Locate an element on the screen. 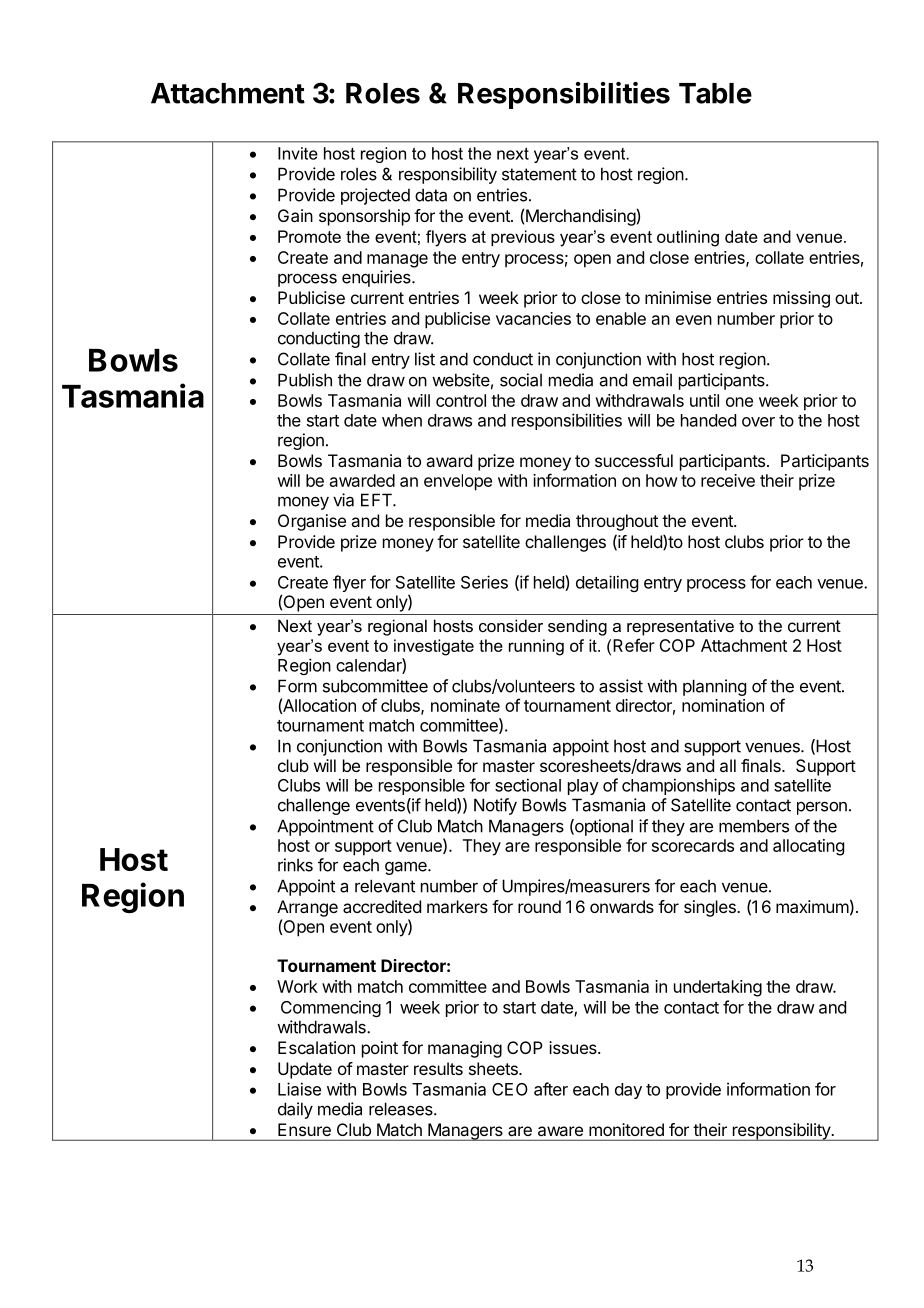 The width and height of the screenshot is (924, 1308). assist is located at coordinates (621, 686).
